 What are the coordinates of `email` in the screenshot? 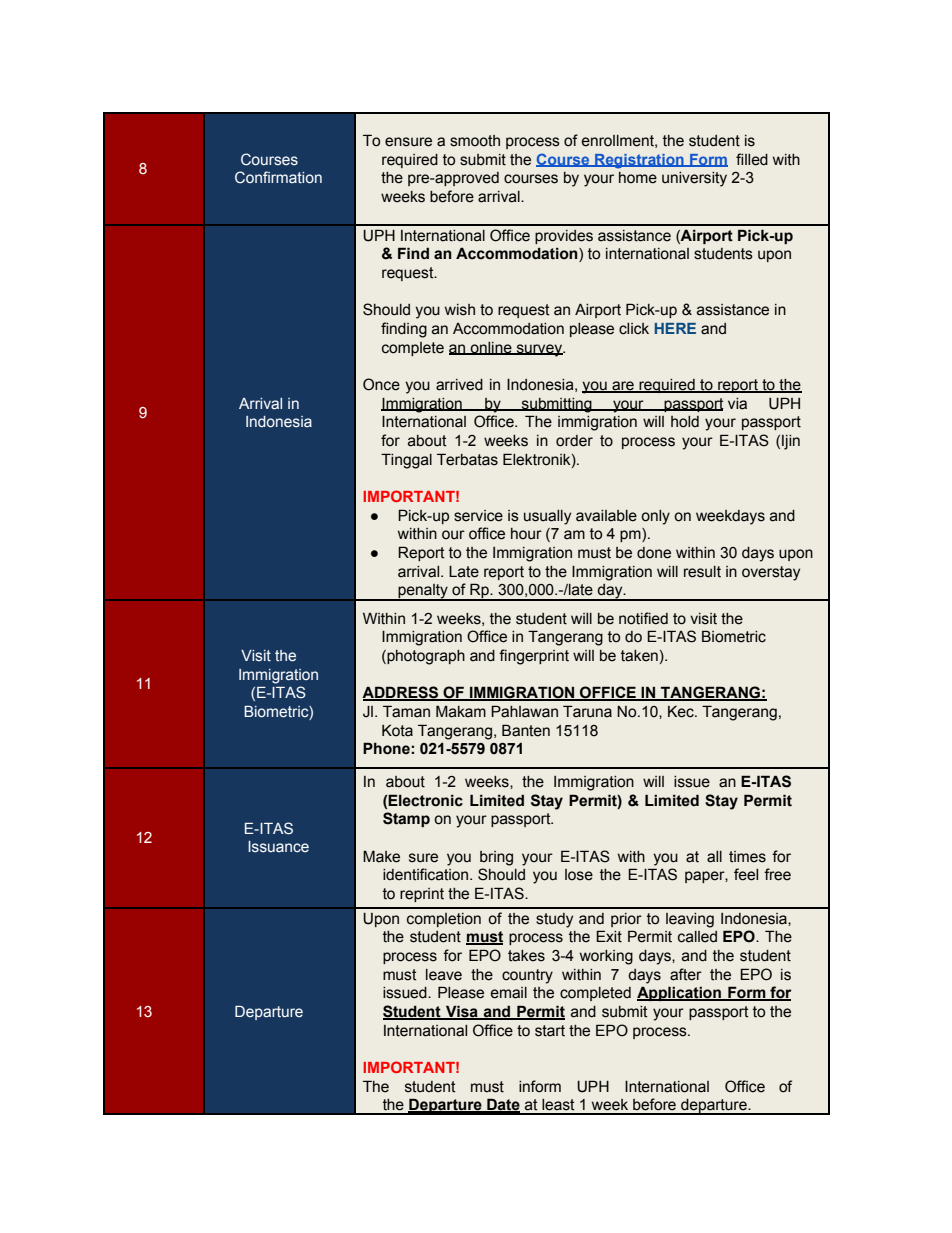 It's located at (509, 993).
